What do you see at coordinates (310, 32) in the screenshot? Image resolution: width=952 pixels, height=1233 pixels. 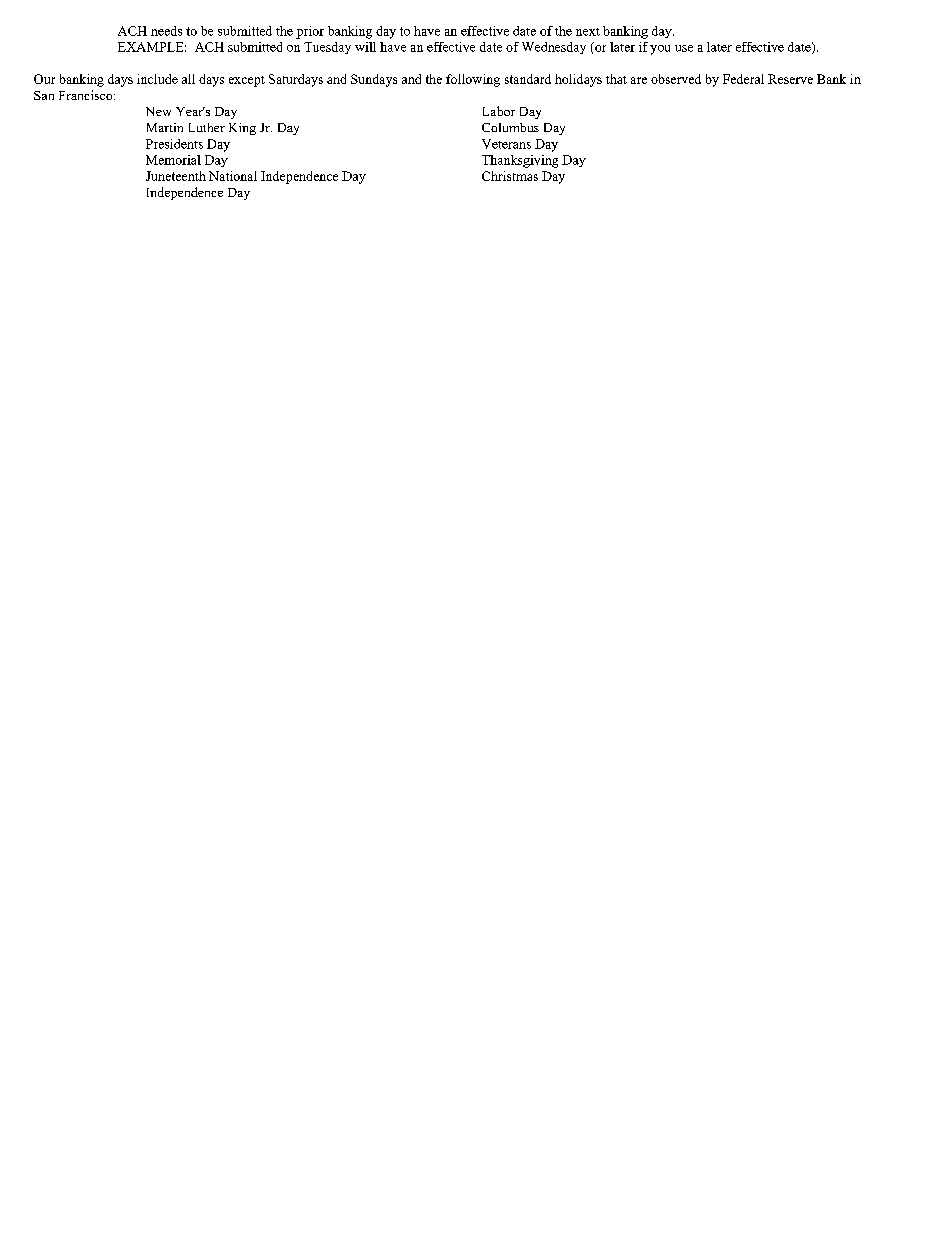 I see `prior` at bounding box center [310, 32].
